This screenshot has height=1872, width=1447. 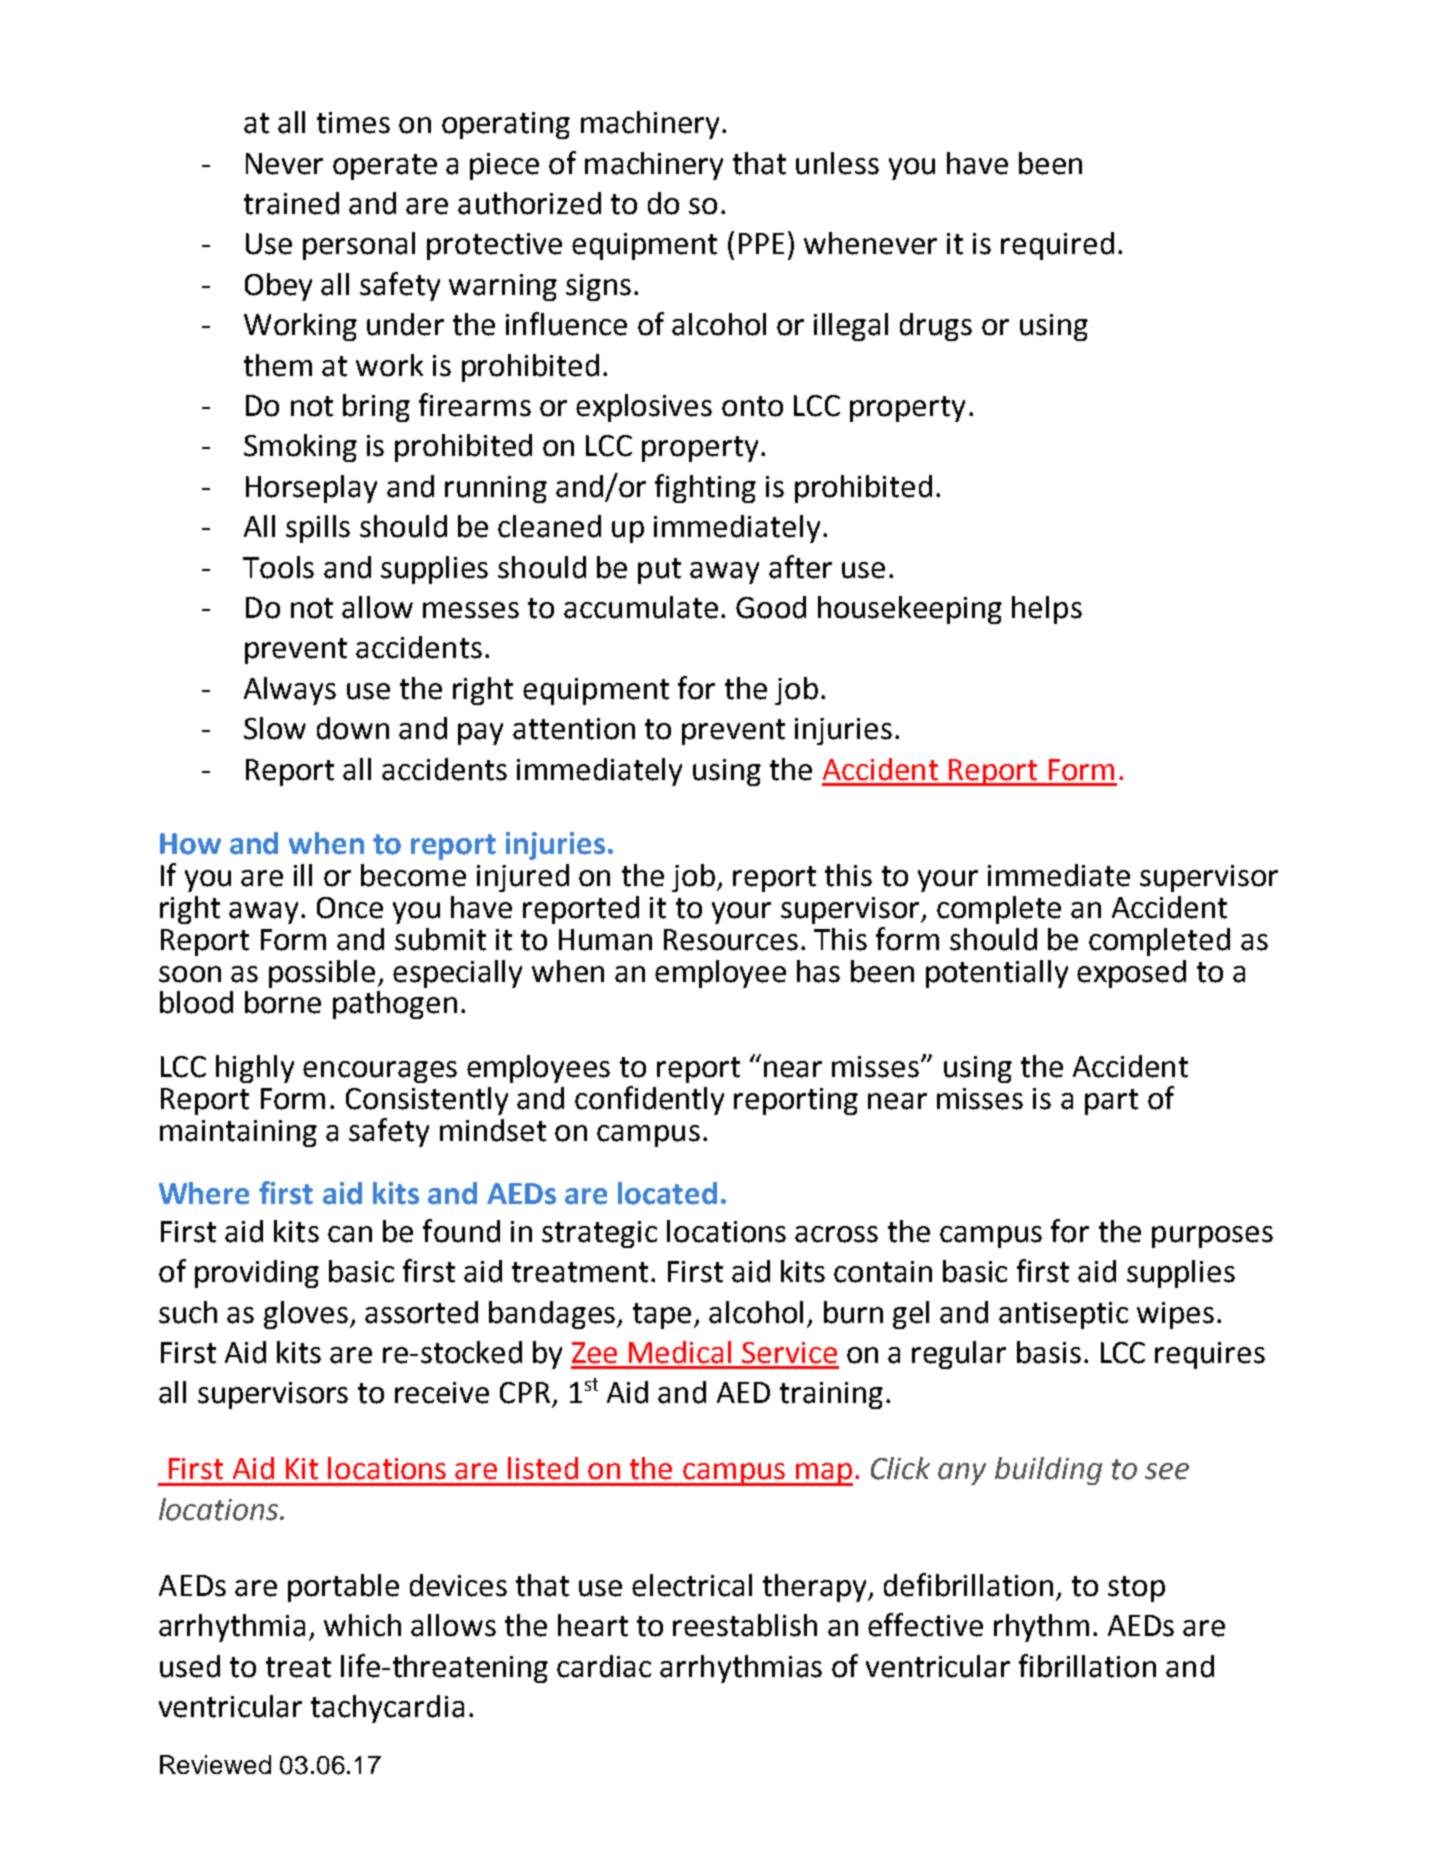 I want to click on cardiac, so click(x=604, y=1666).
